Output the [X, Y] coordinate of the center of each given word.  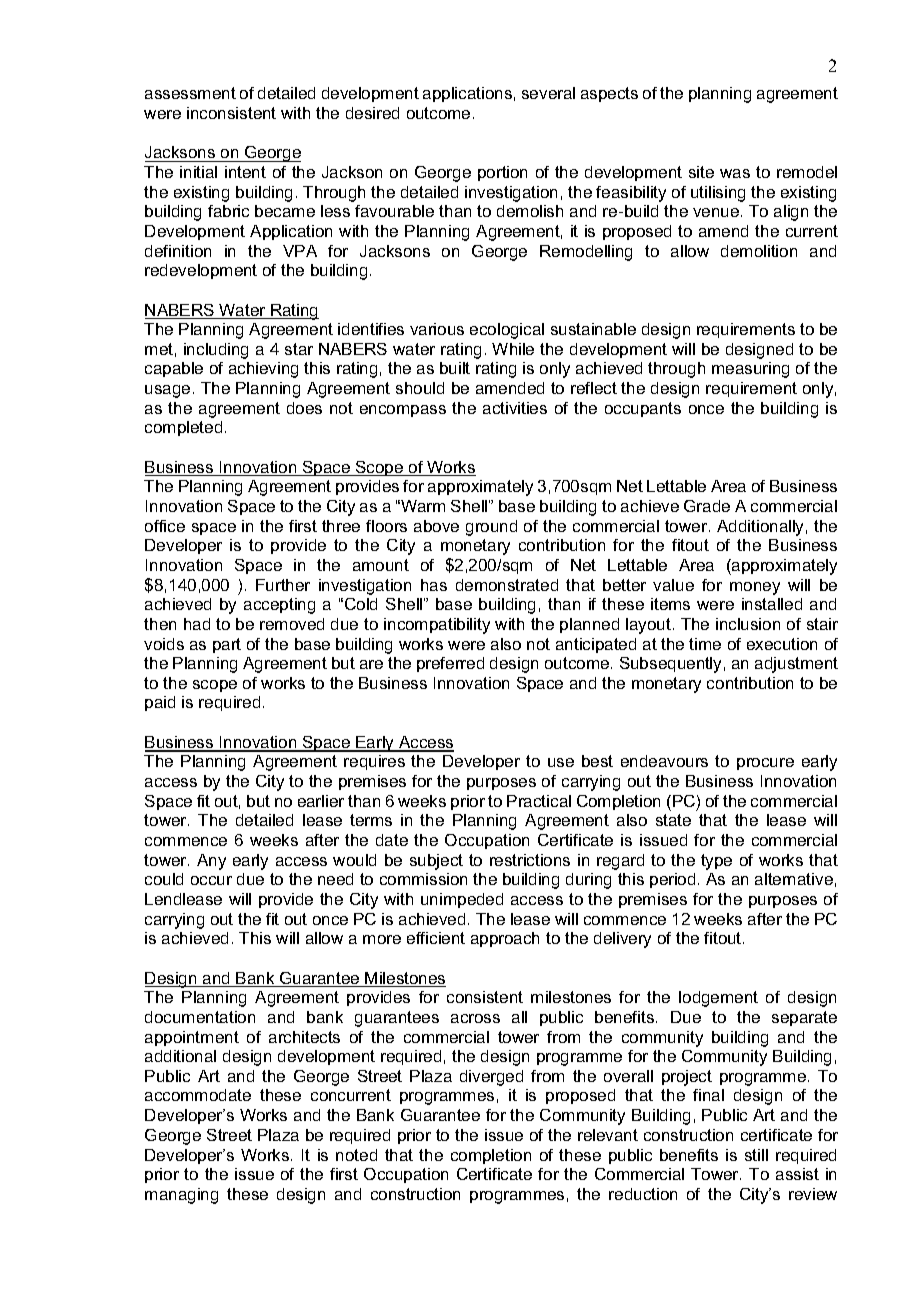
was [735, 173]
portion [502, 173]
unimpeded [462, 900]
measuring [750, 370]
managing [181, 1196]
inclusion [748, 624]
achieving [263, 370]
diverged [491, 1078]
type [716, 862]
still [756, 1155]
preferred [450, 664]
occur [211, 880]
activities [515, 408]
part [227, 645]
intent [245, 172]
